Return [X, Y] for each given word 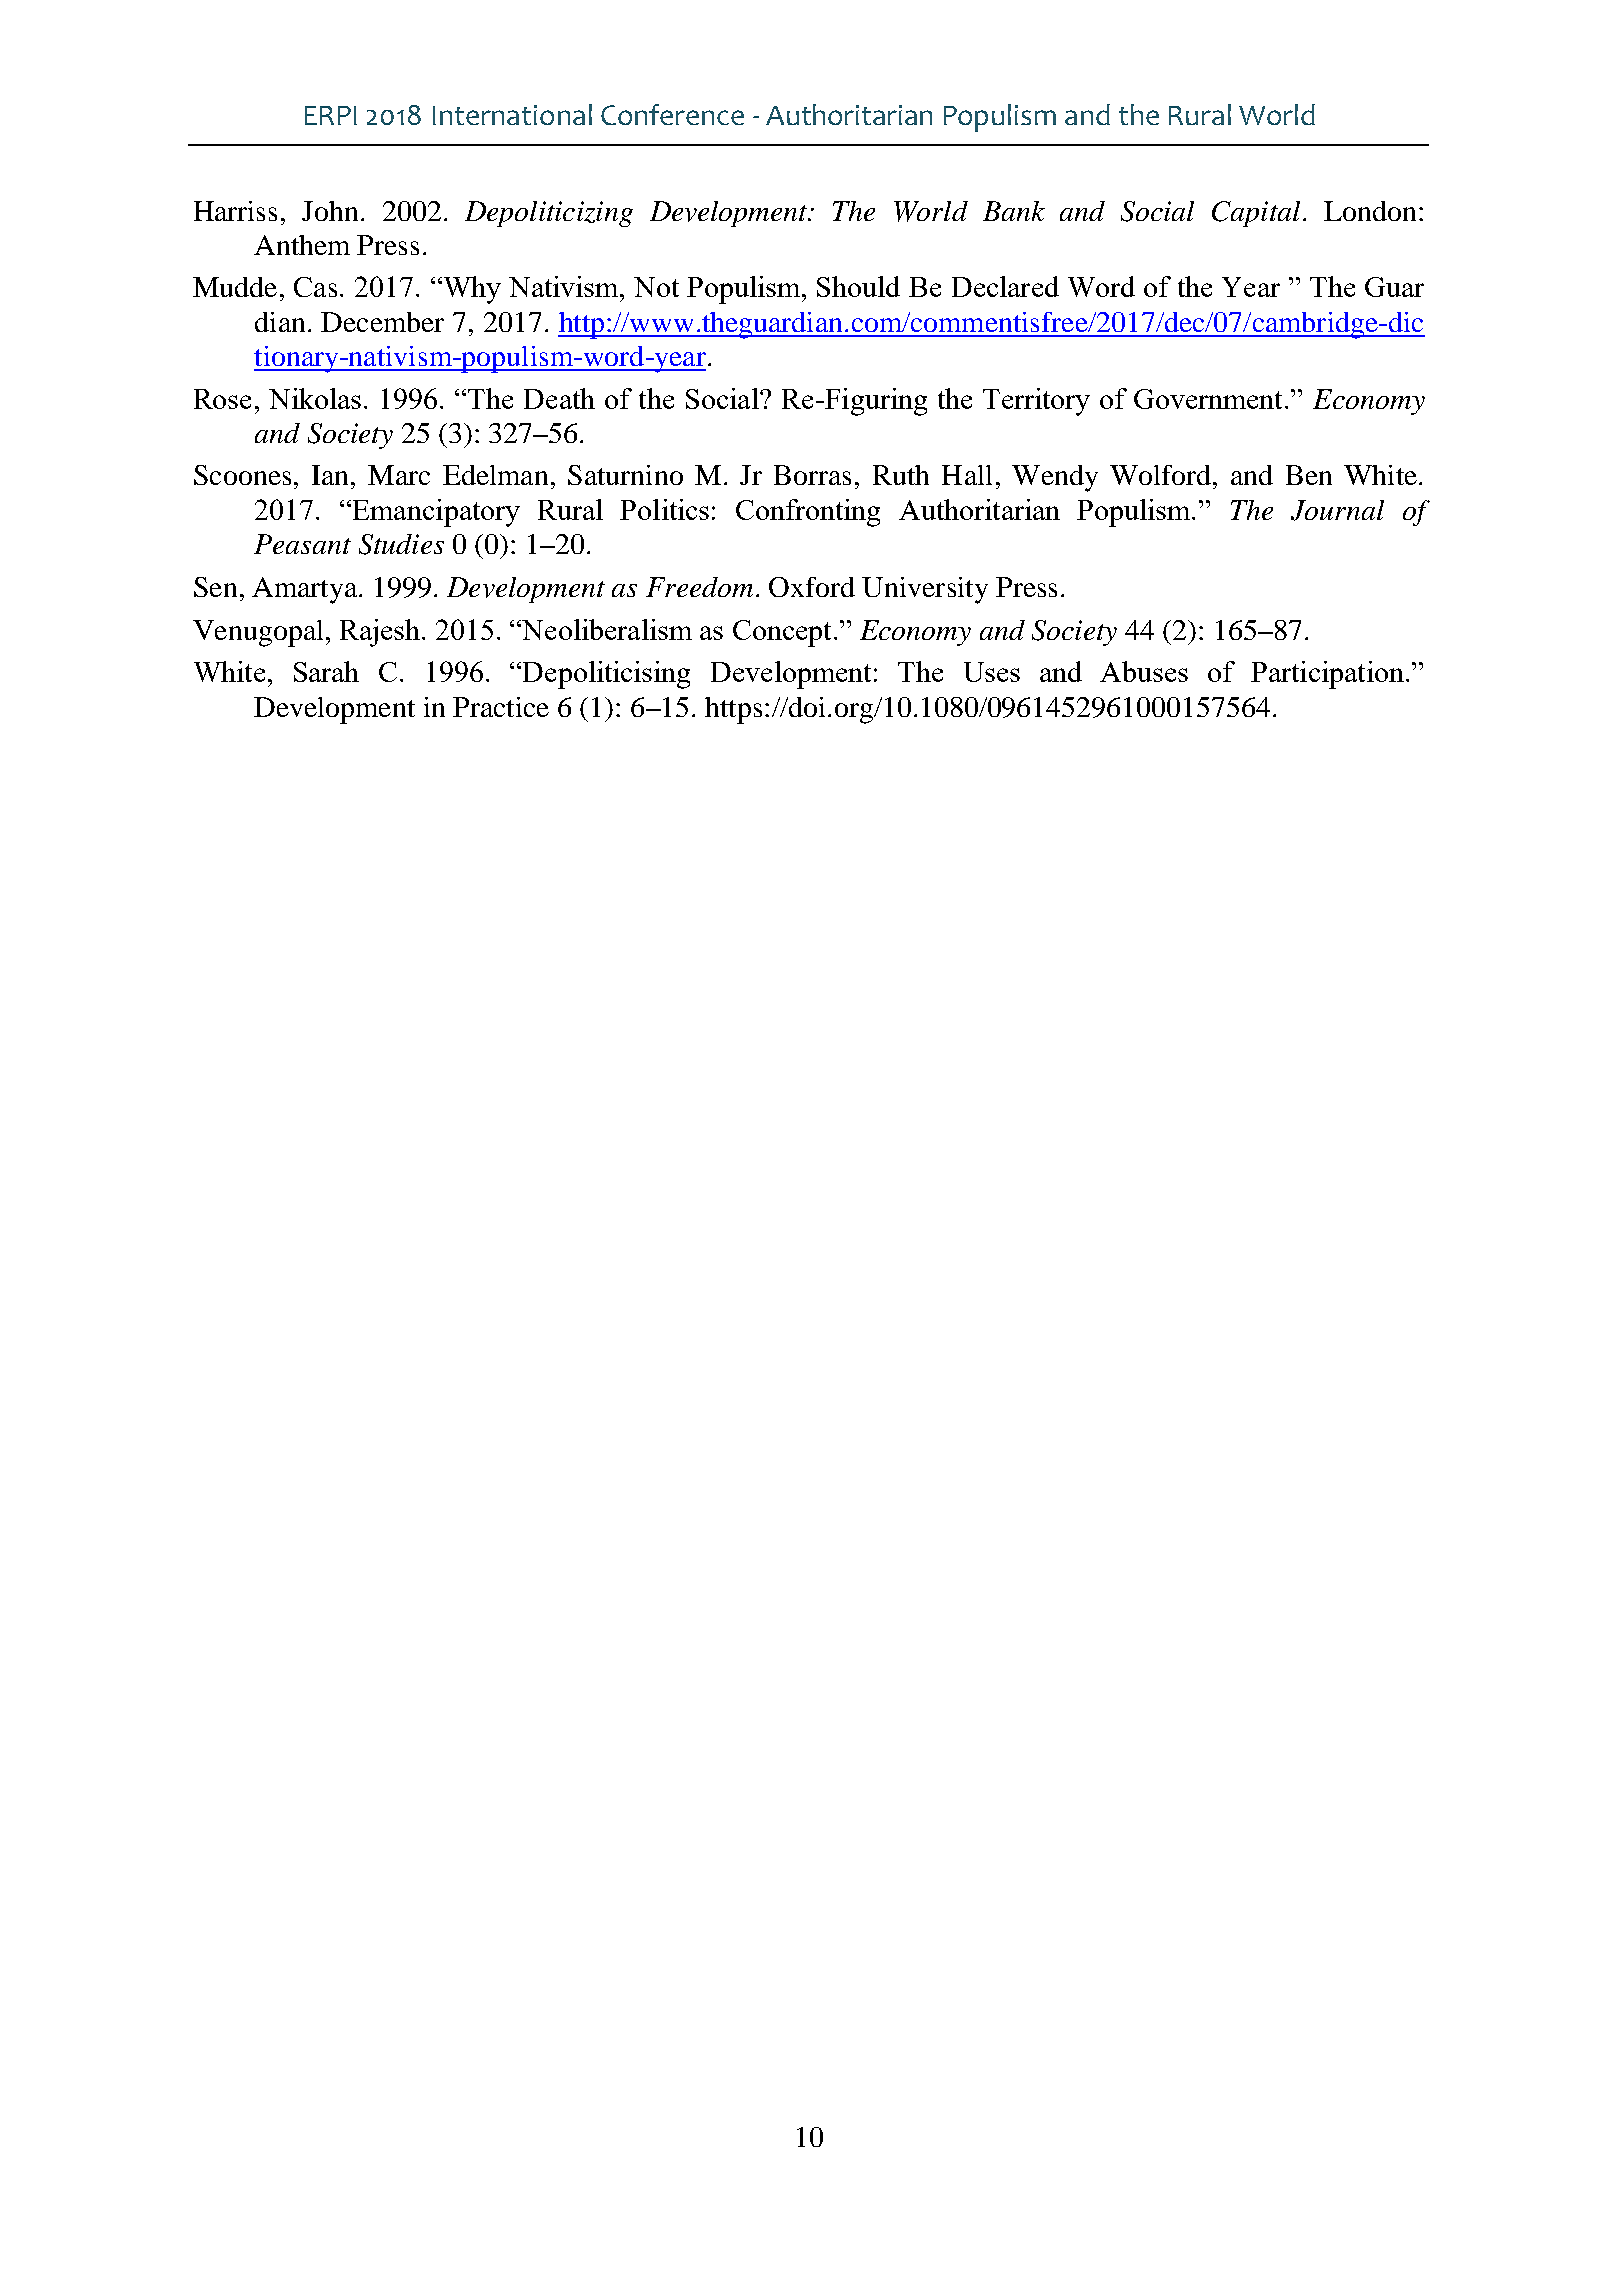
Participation [1327, 675]
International [512, 114]
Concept [782, 633]
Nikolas [315, 398]
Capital [1256, 214]
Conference [672, 114]
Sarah [326, 671]
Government [1208, 399]
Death [559, 398]
